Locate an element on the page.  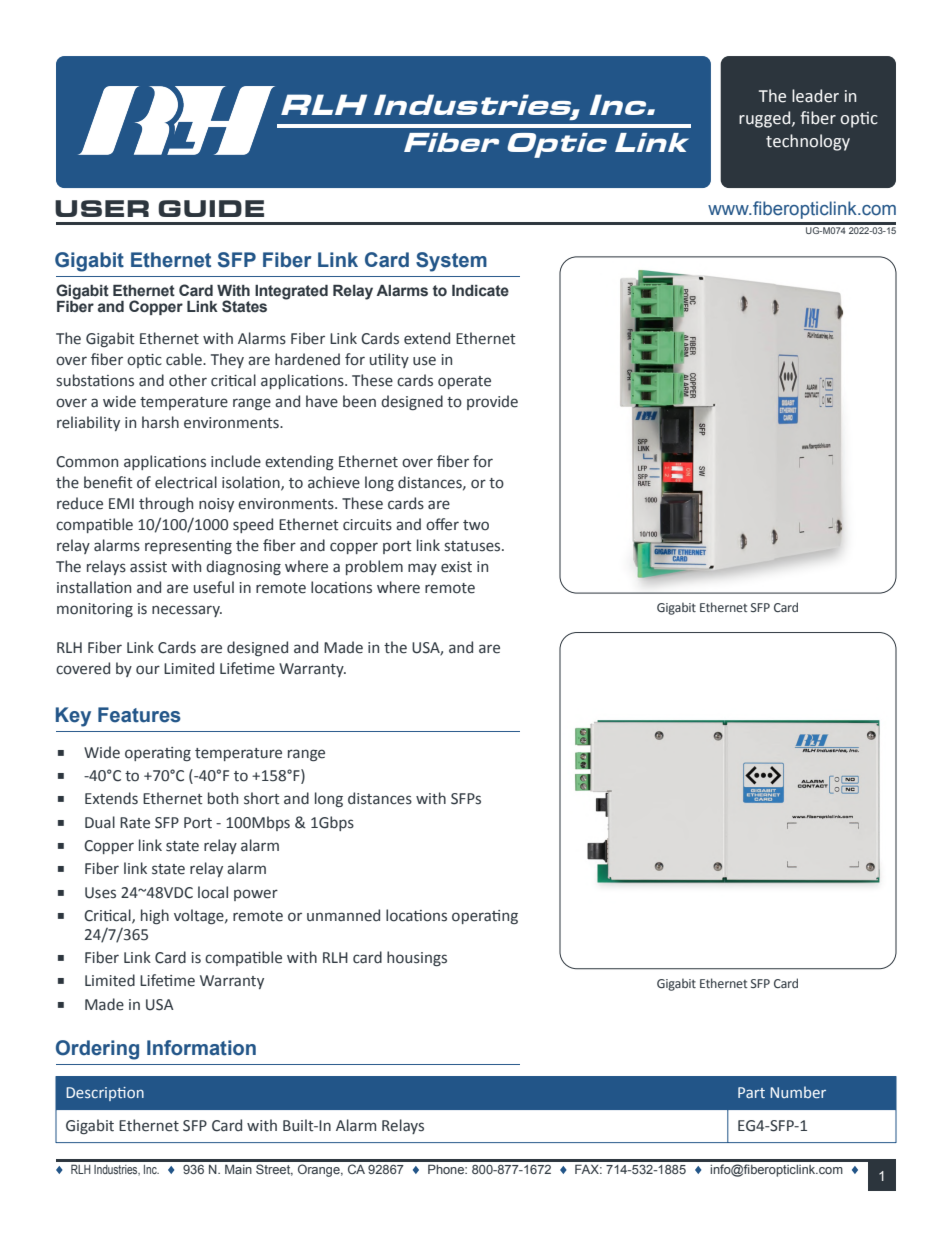
Part is located at coordinates (751, 1092).
